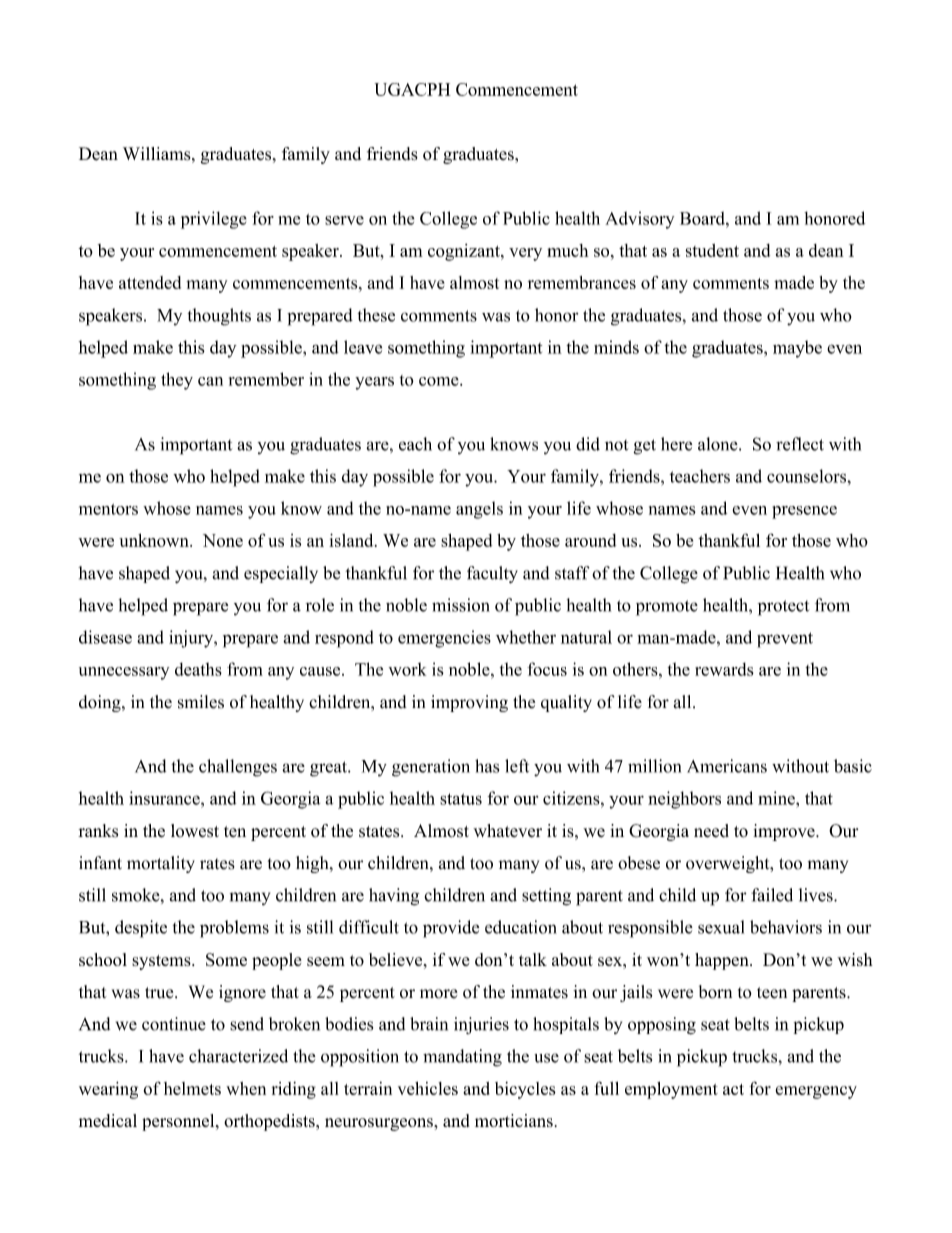  I want to click on improving, so click(469, 703).
